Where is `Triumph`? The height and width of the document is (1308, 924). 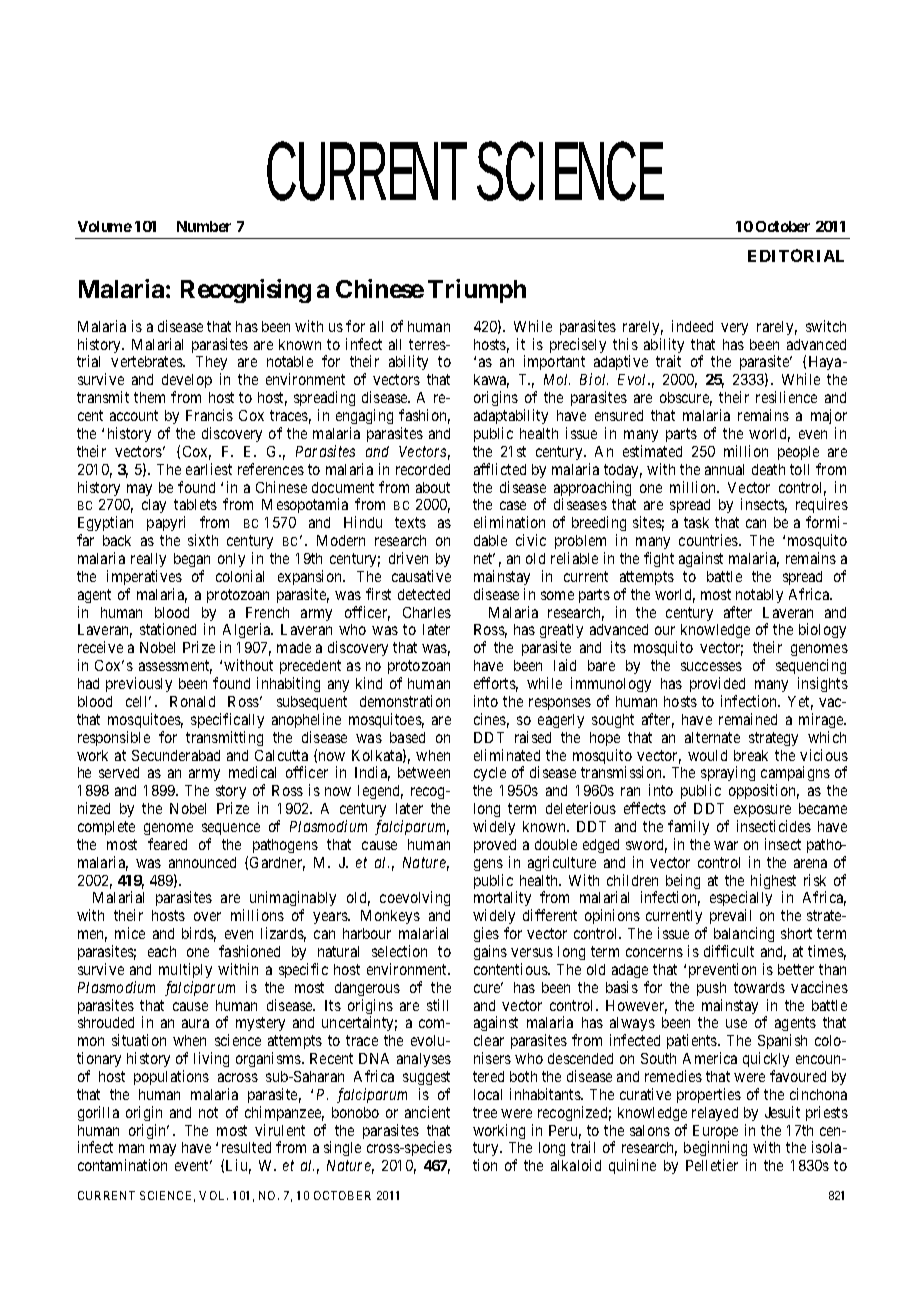
Triumph is located at coordinates (477, 291).
